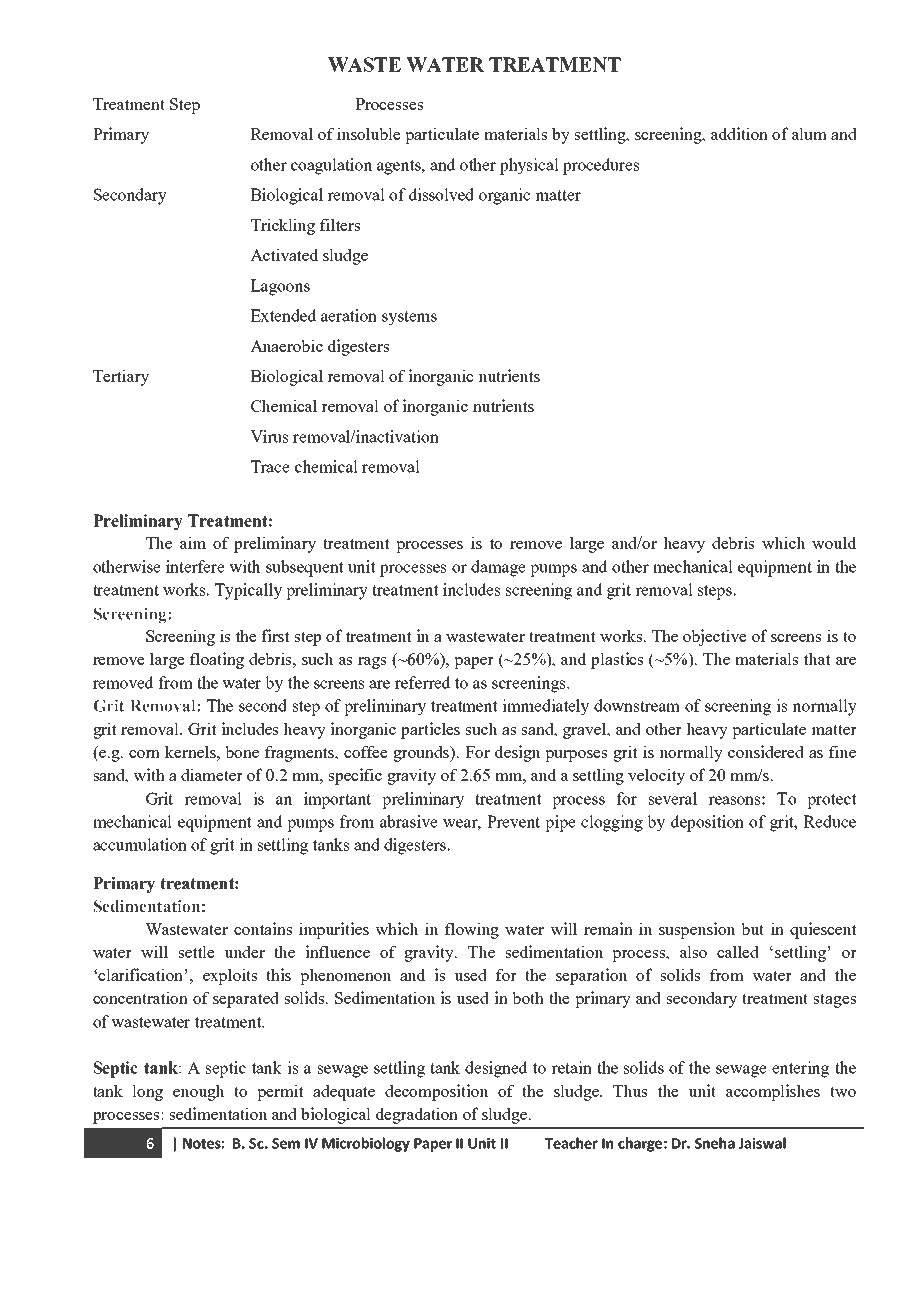  I want to click on damage, so click(498, 568).
